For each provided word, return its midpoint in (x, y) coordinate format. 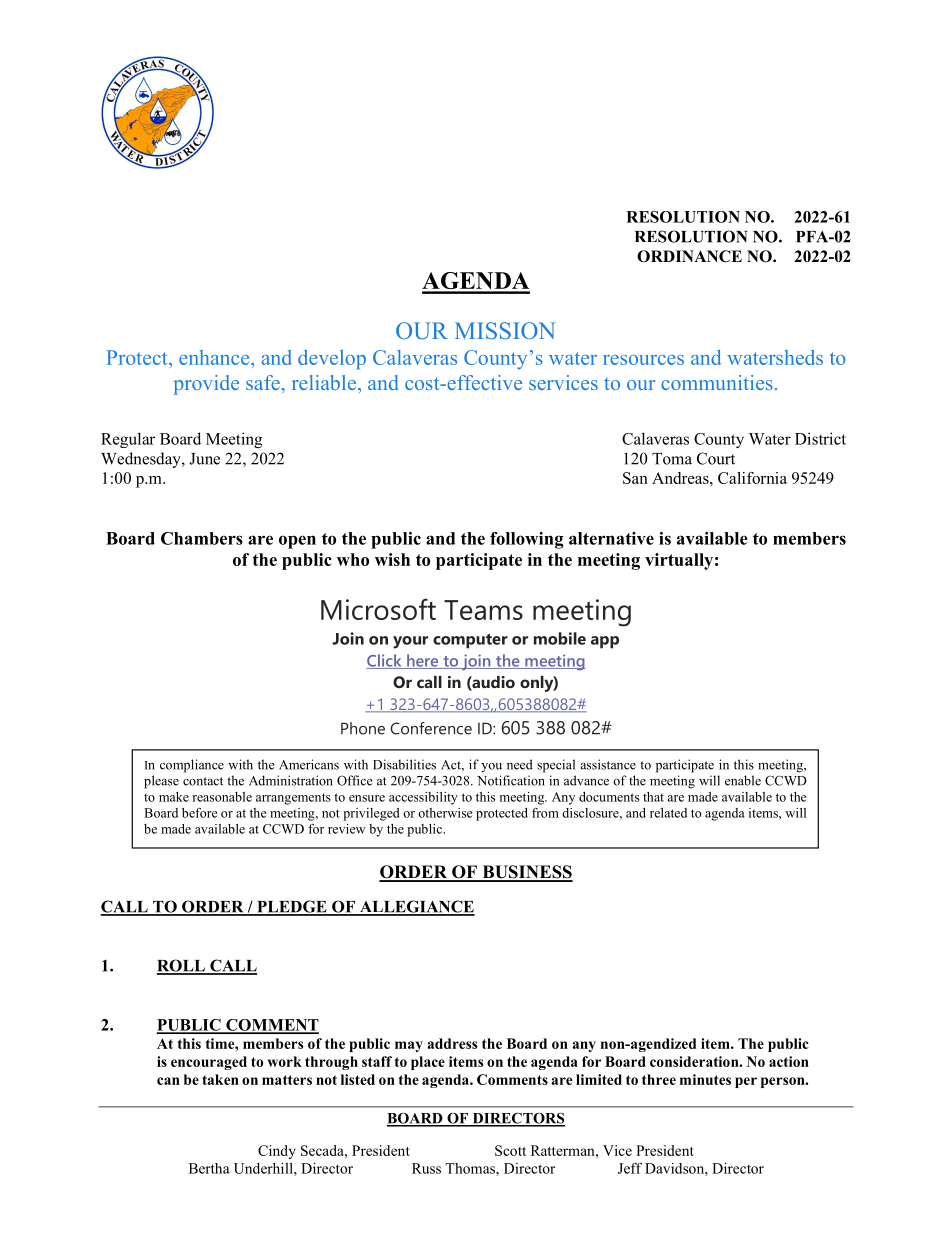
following (527, 540)
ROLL (182, 966)
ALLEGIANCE (416, 907)
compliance (192, 766)
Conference (431, 728)
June (204, 459)
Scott (510, 1150)
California (752, 478)
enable (743, 780)
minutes (705, 1079)
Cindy (277, 1152)
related (668, 813)
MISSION (505, 330)
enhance (215, 357)
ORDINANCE (689, 256)
